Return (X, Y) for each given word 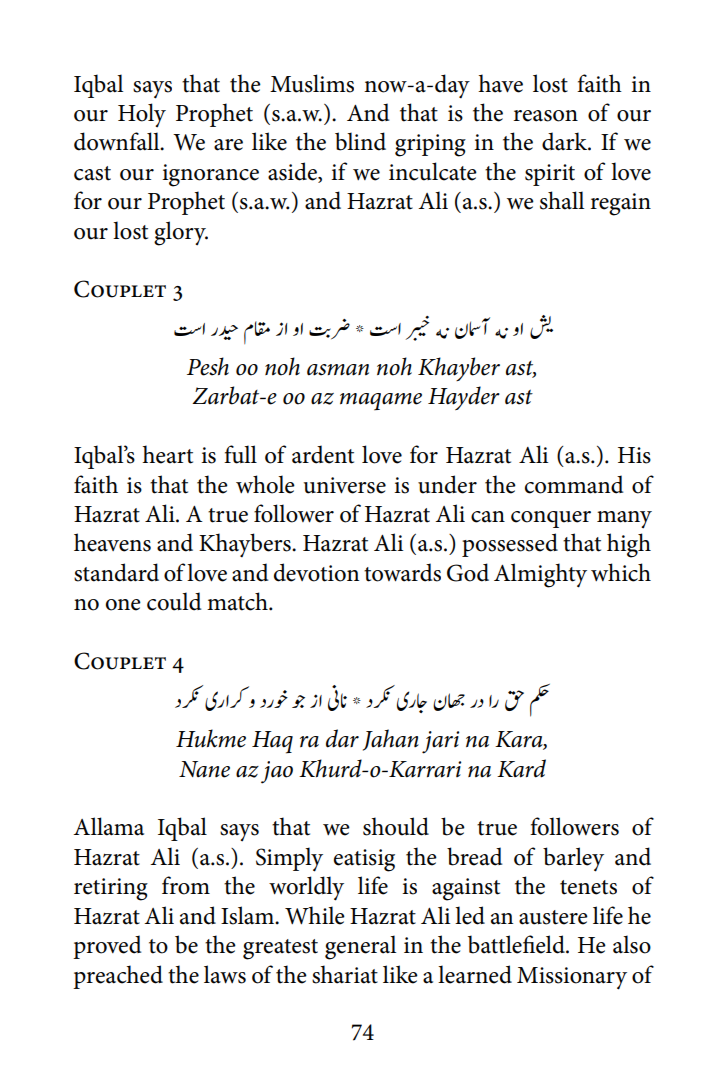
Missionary (572, 978)
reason (546, 116)
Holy (142, 115)
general (360, 947)
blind (360, 141)
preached (118, 977)
